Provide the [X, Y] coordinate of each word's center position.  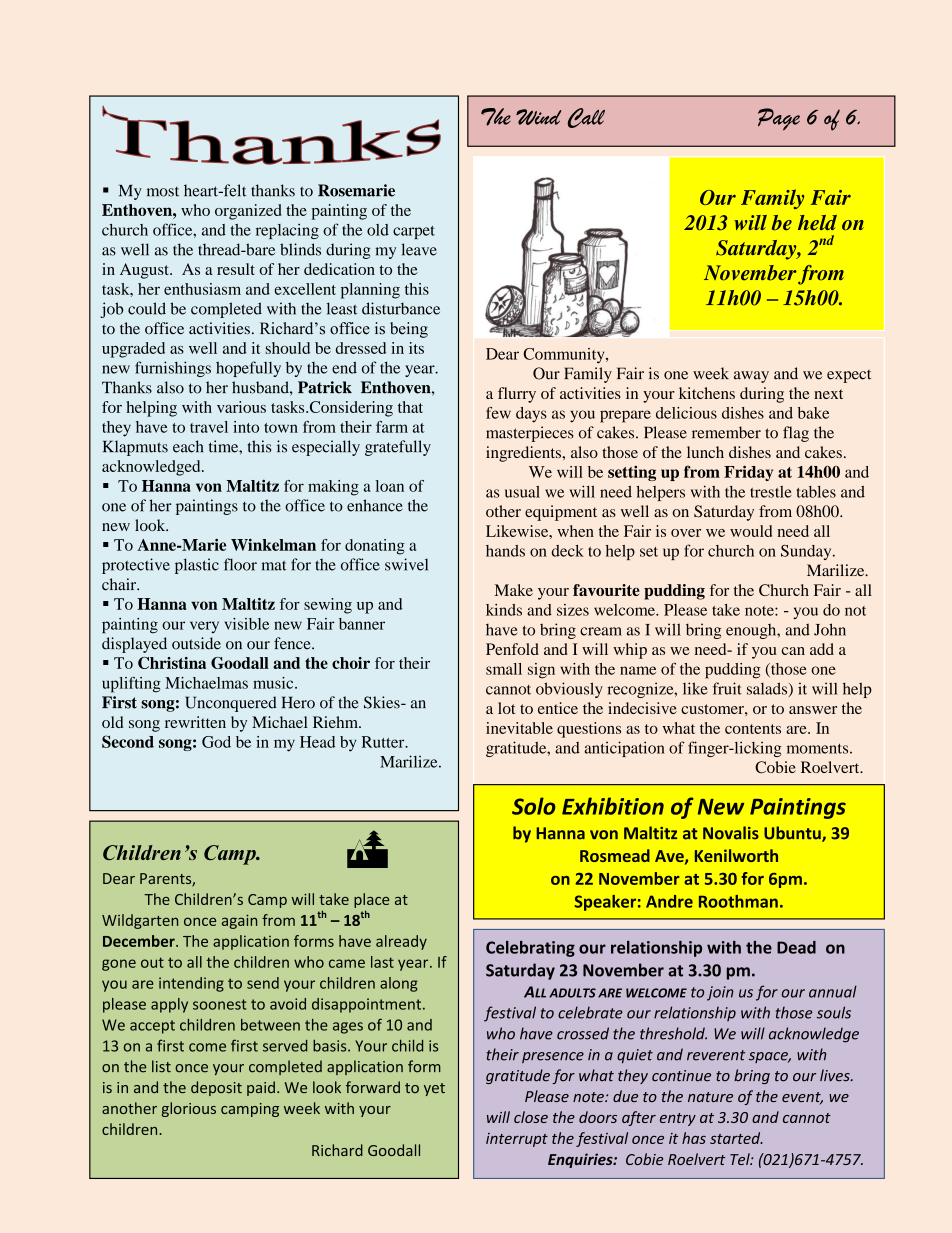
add [822, 649]
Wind [538, 117]
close [531, 1117]
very [204, 627]
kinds [504, 610]
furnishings [173, 369]
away [751, 377]
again [239, 921]
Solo [533, 806]
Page [779, 119]
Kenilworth [736, 855]
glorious [189, 1109]
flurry [517, 395]
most [163, 192]
